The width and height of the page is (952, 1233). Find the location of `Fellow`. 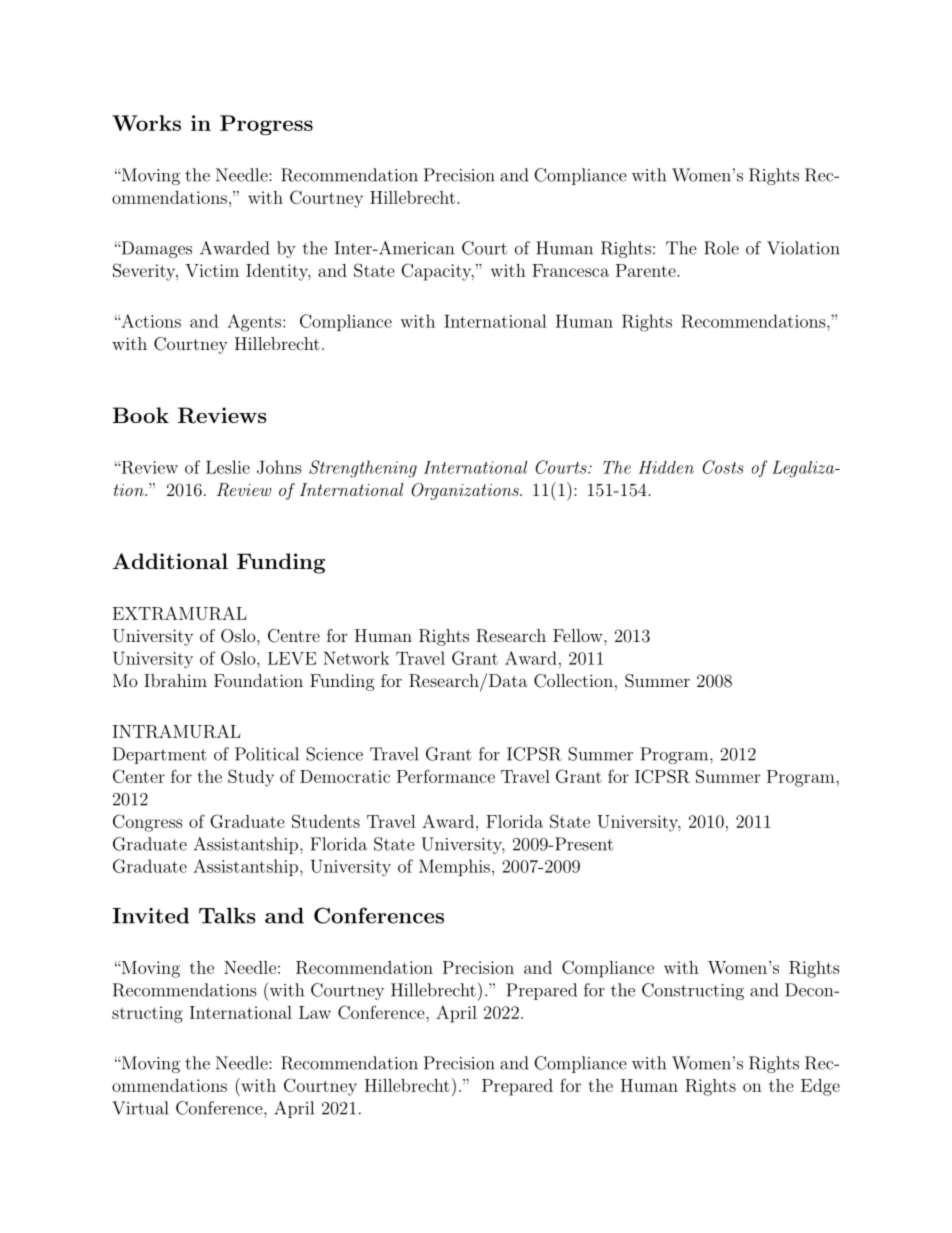

Fellow is located at coordinates (579, 635).
